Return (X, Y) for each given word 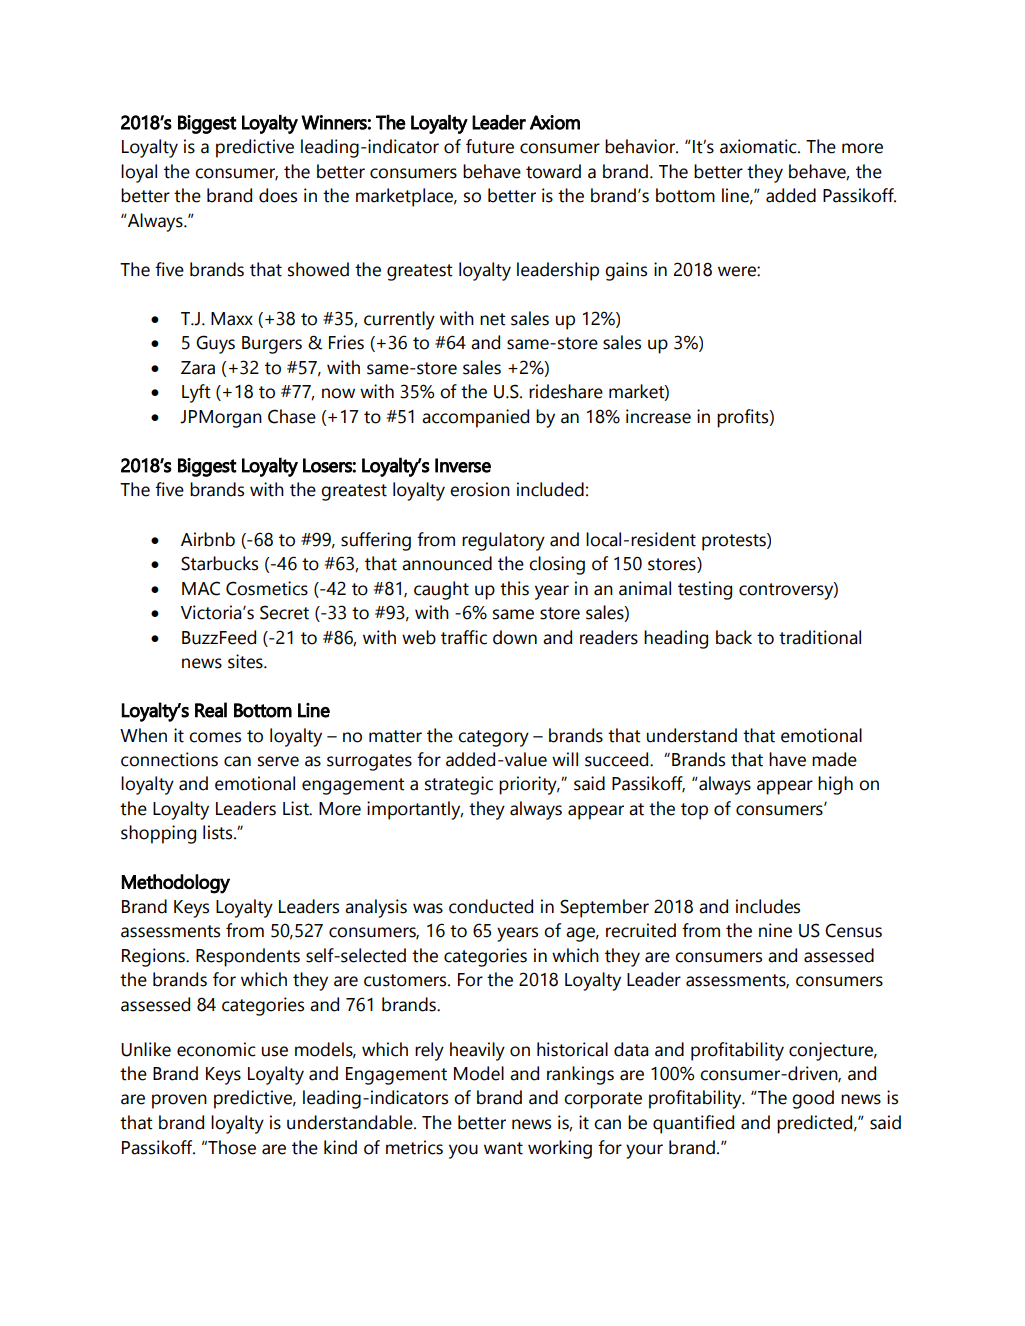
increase (658, 416)
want (503, 1148)
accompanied (475, 418)
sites (246, 661)
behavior (641, 146)
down (515, 637)
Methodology (176, 884)
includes (768, 906)
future (490, 146)
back (734, 637)
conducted (491, 906)
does (278, 195)
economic (216, 1049)
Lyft (196, 393)
